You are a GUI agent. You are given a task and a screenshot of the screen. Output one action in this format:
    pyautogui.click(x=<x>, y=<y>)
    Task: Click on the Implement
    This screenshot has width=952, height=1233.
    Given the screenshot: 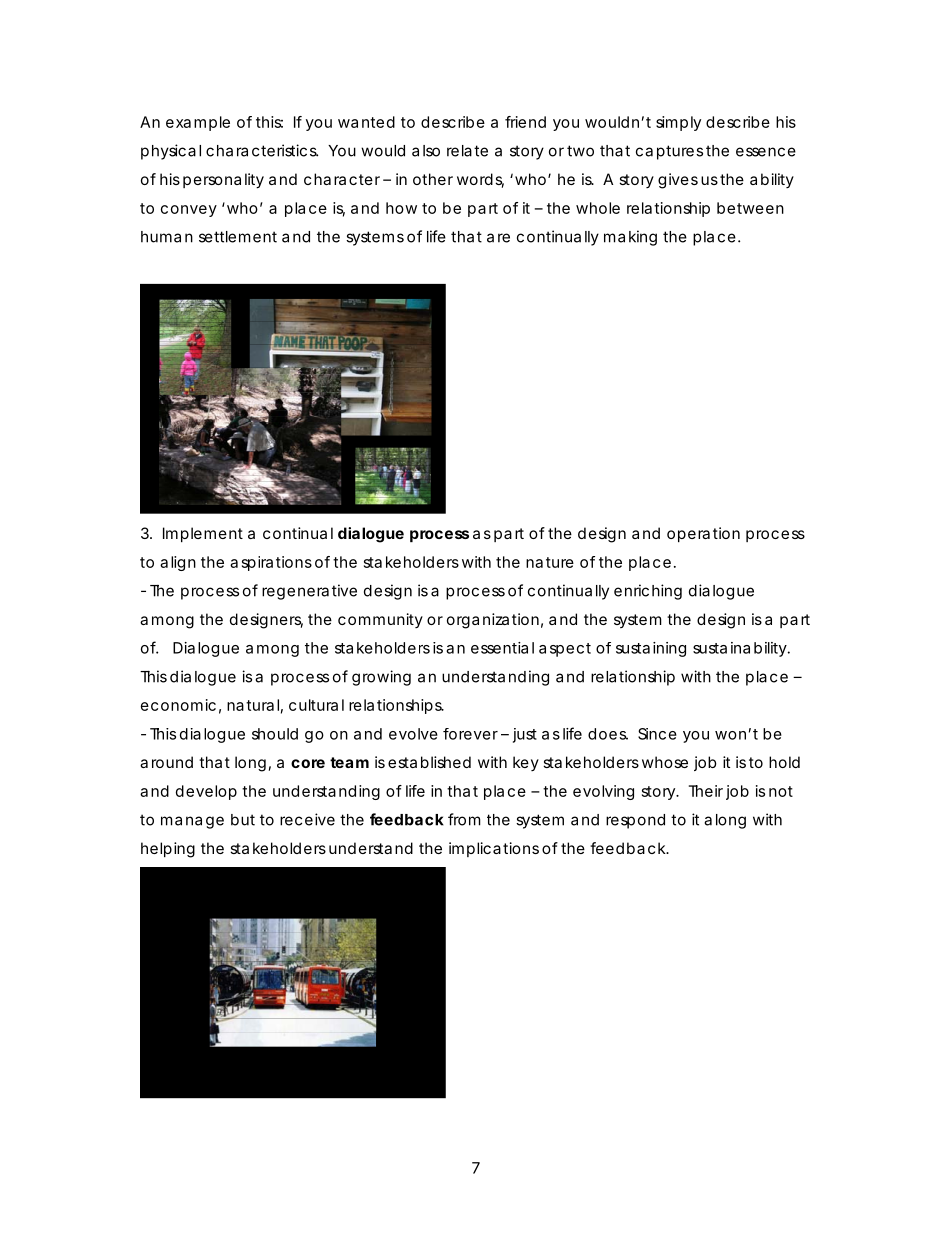 What is the action you would take?
    pyautogui.click(x=203, y=534)
